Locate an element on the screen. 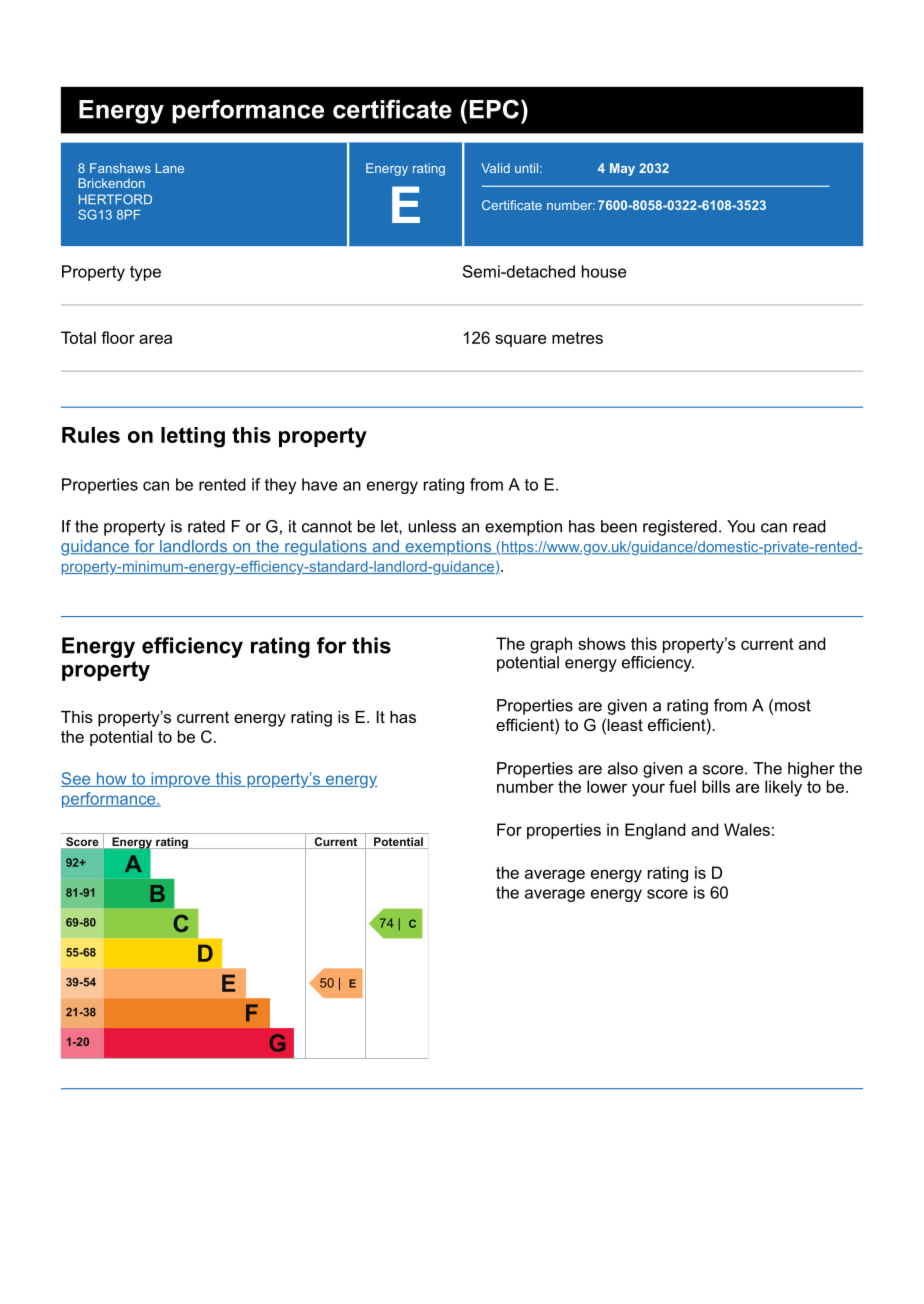 The height and width of the screenshot is (1304, 924). registered is located at coordinates (680, 528).
